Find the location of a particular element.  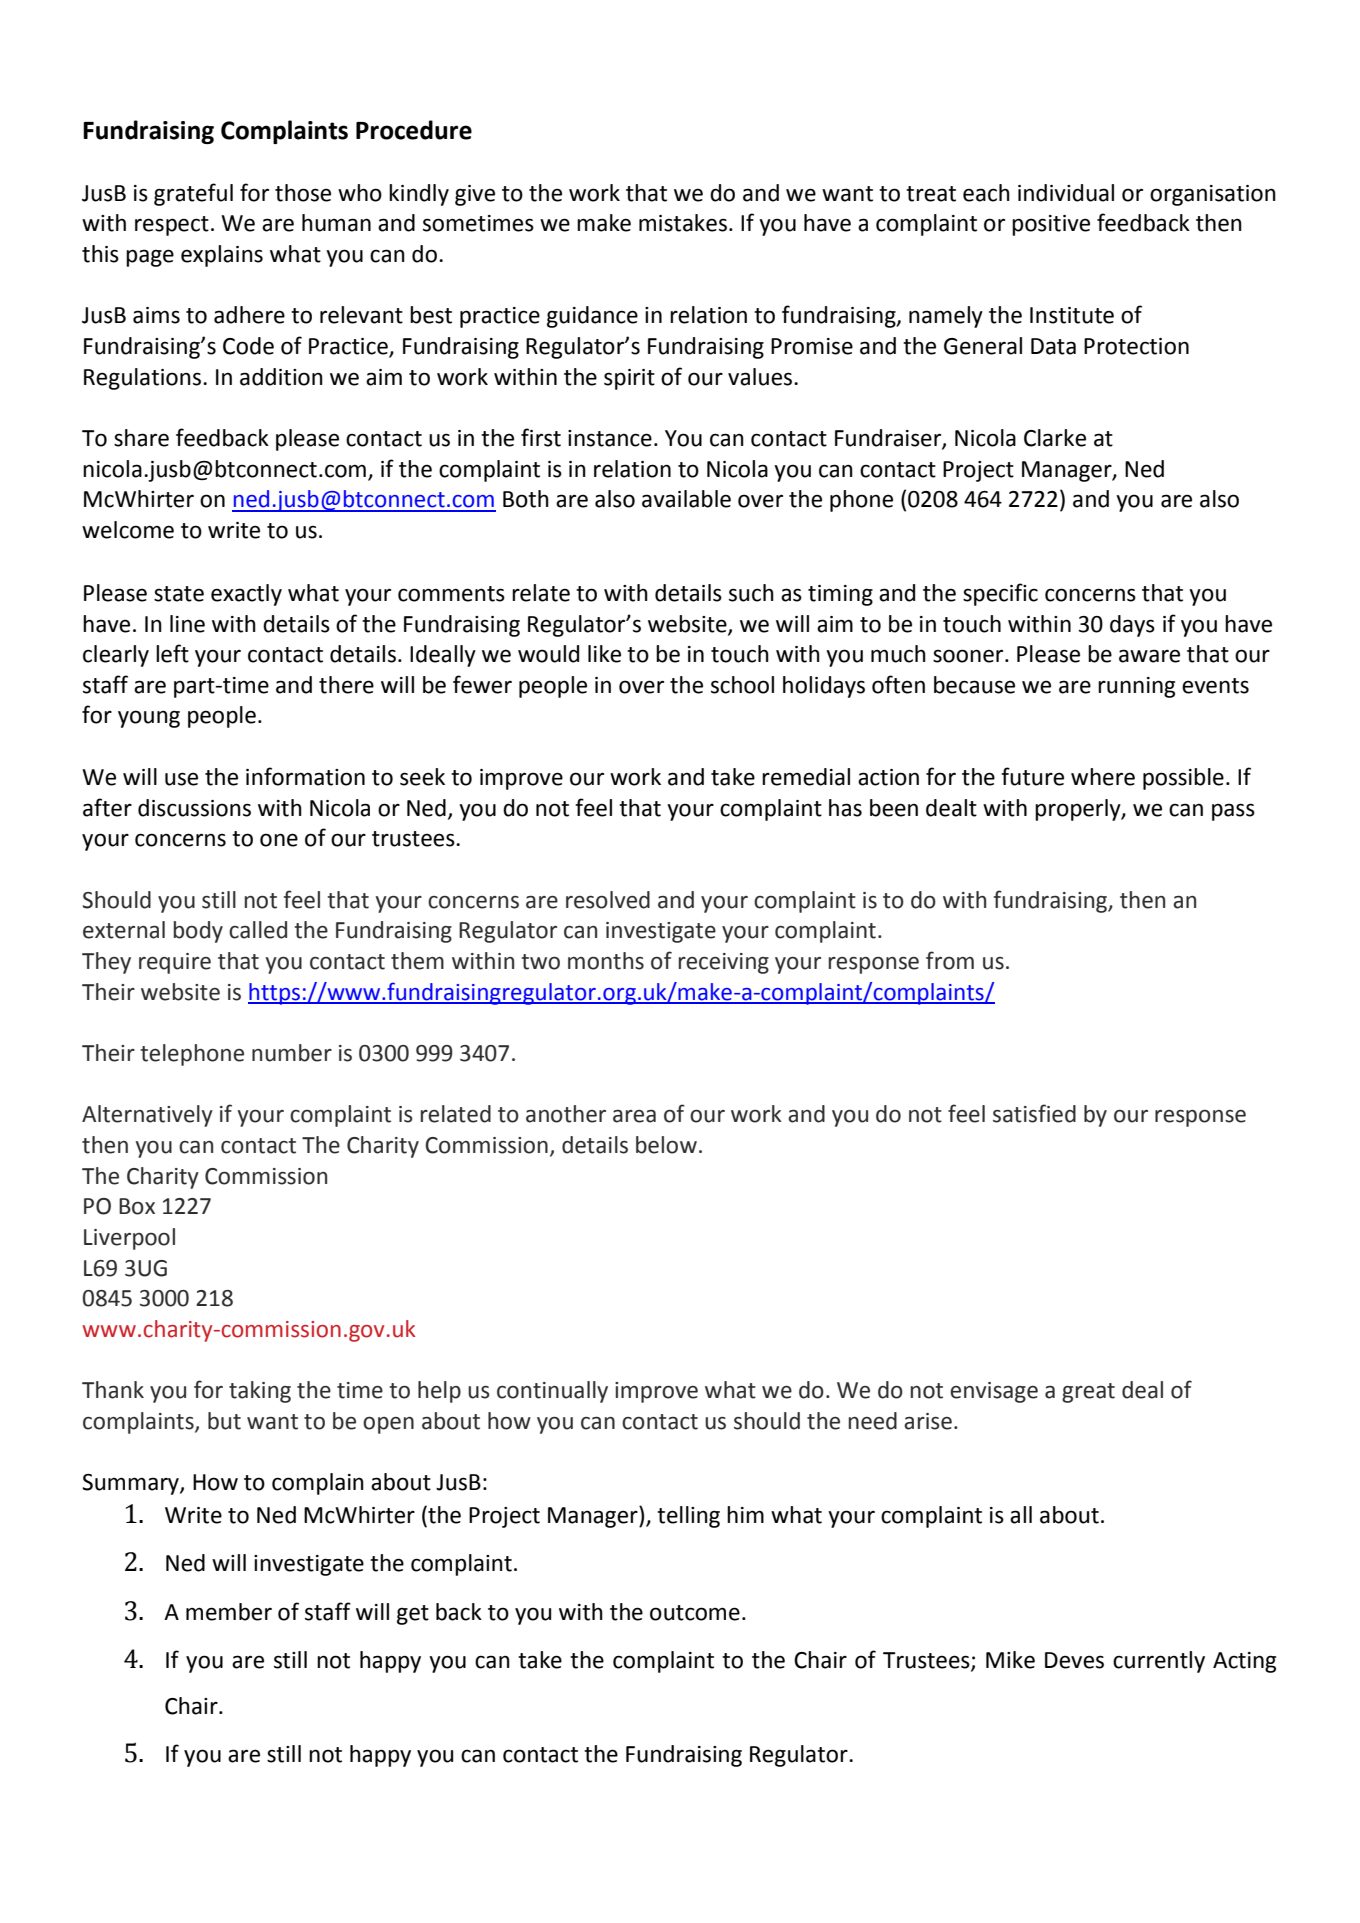

called is located at coordinates (258, 930).
